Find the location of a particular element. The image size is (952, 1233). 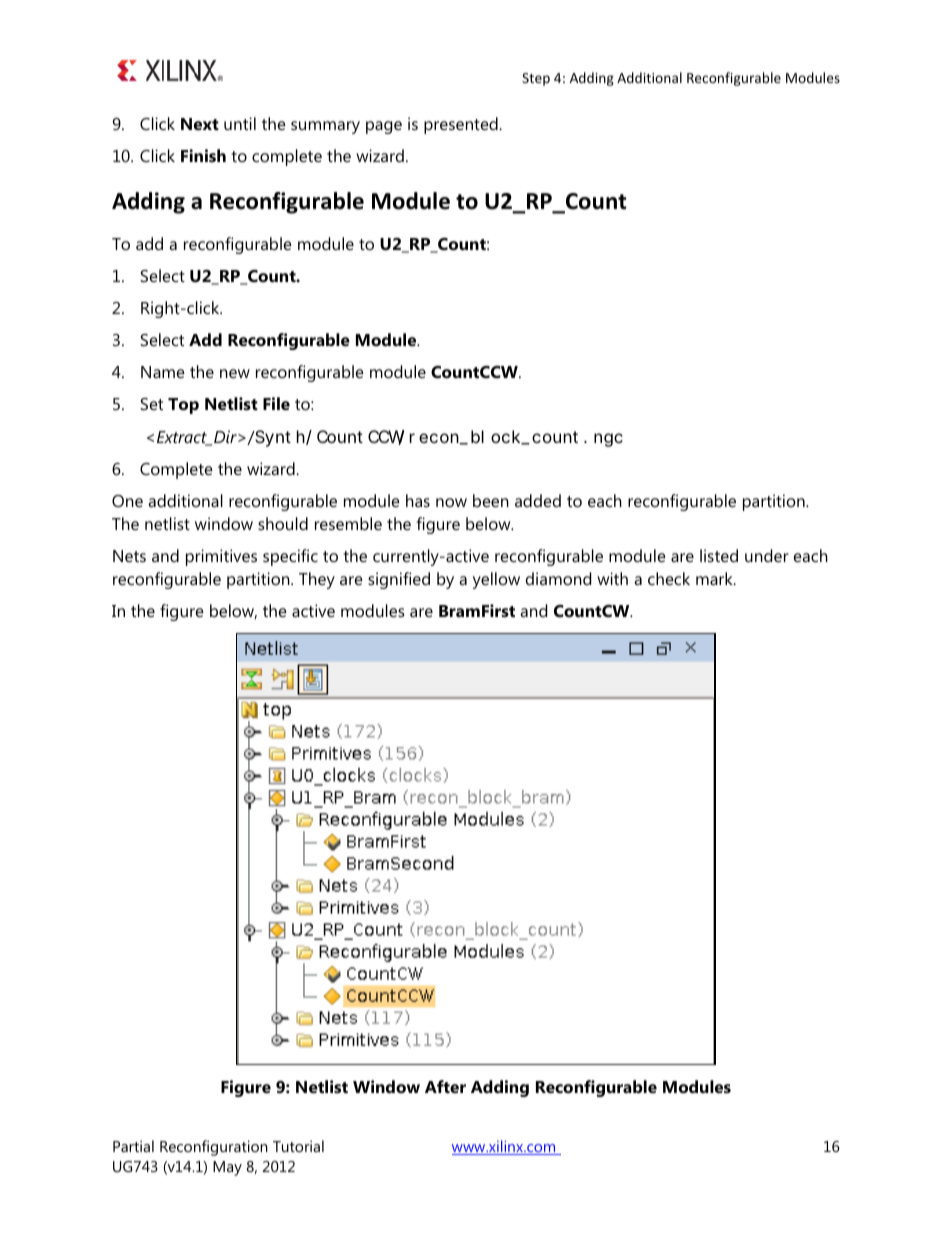

Next is located at coordinates (200, 124).
